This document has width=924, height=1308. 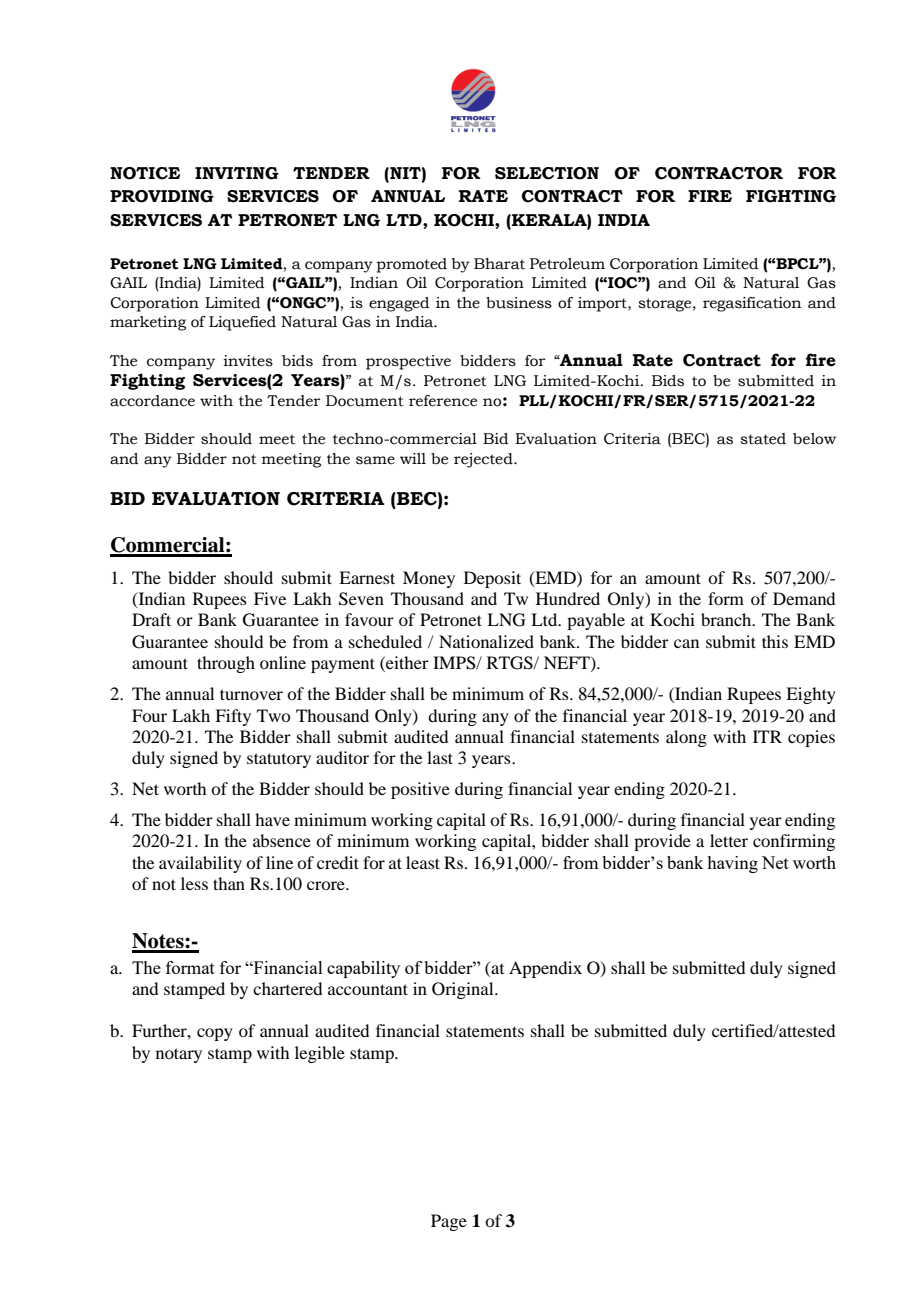 I want to click on having, so click(x=732, y=864).
